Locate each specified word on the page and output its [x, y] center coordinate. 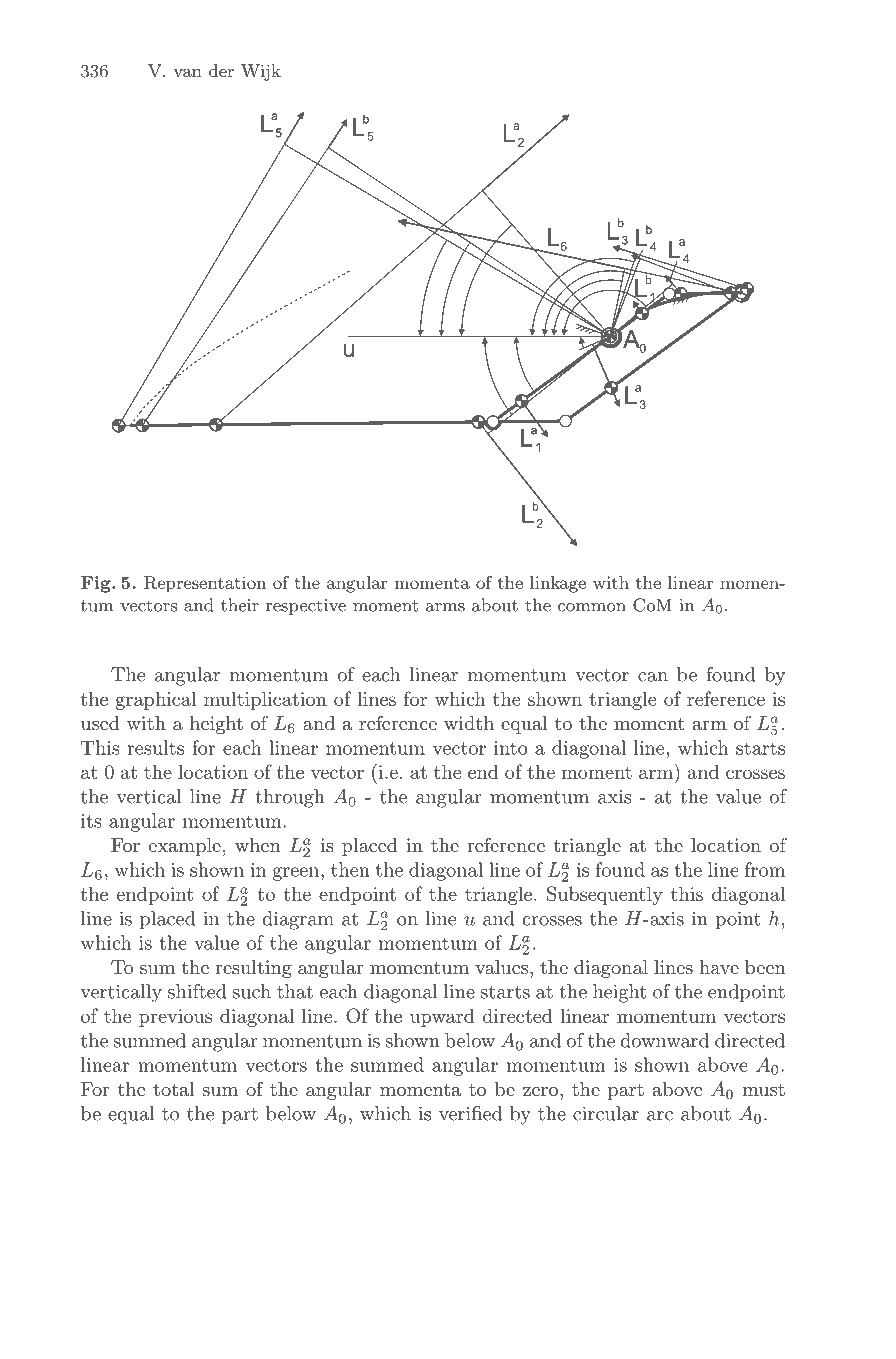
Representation [205, 584]
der [221, 70]
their [240, 605]
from [765, 869]
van [187, 73]
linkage [558, 584]
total [174, 1089]
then [350, 869]
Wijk [261, 72]
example [185, 847]
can [653, 677]
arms [445, 607]
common [592, 607]
